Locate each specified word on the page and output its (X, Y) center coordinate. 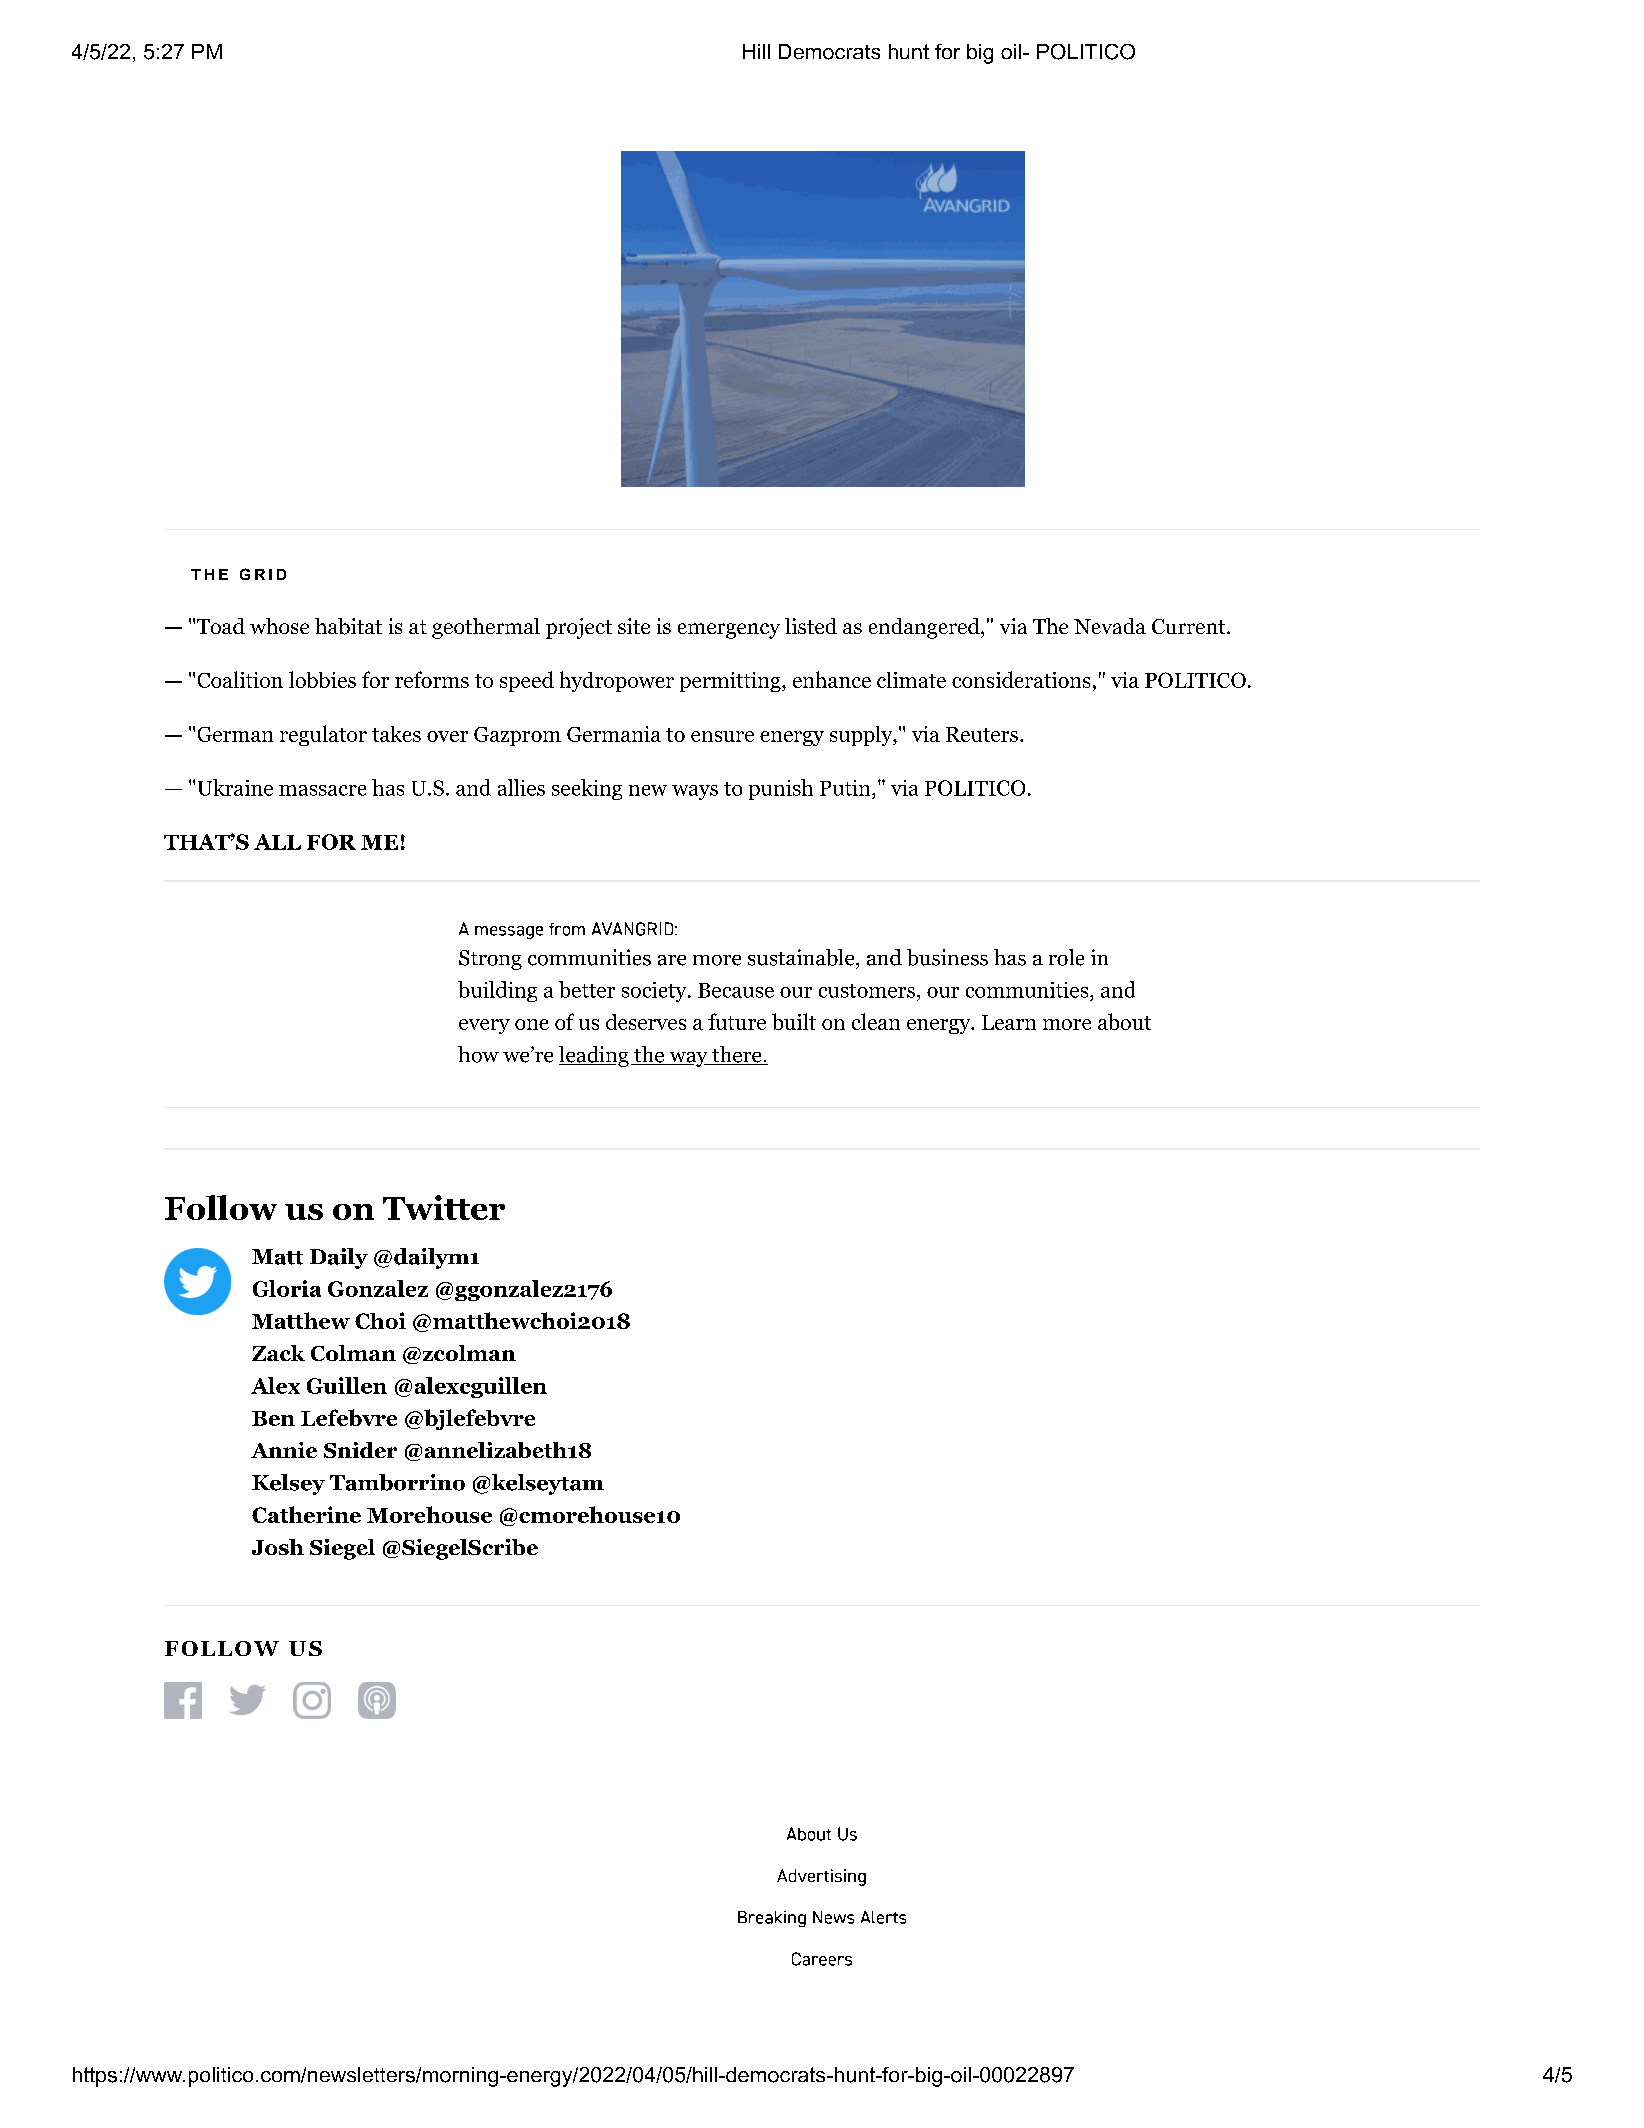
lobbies (322, 679)
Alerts (883, 1917)
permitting (730, 682)
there (737, 1055)
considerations (1021, 679)
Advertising (821, 1877)
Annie (284, 1450)
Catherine (306, 1514)
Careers (822, 1959)
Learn (1009, 1022)
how (478, 1054)
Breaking (772, 1919)
